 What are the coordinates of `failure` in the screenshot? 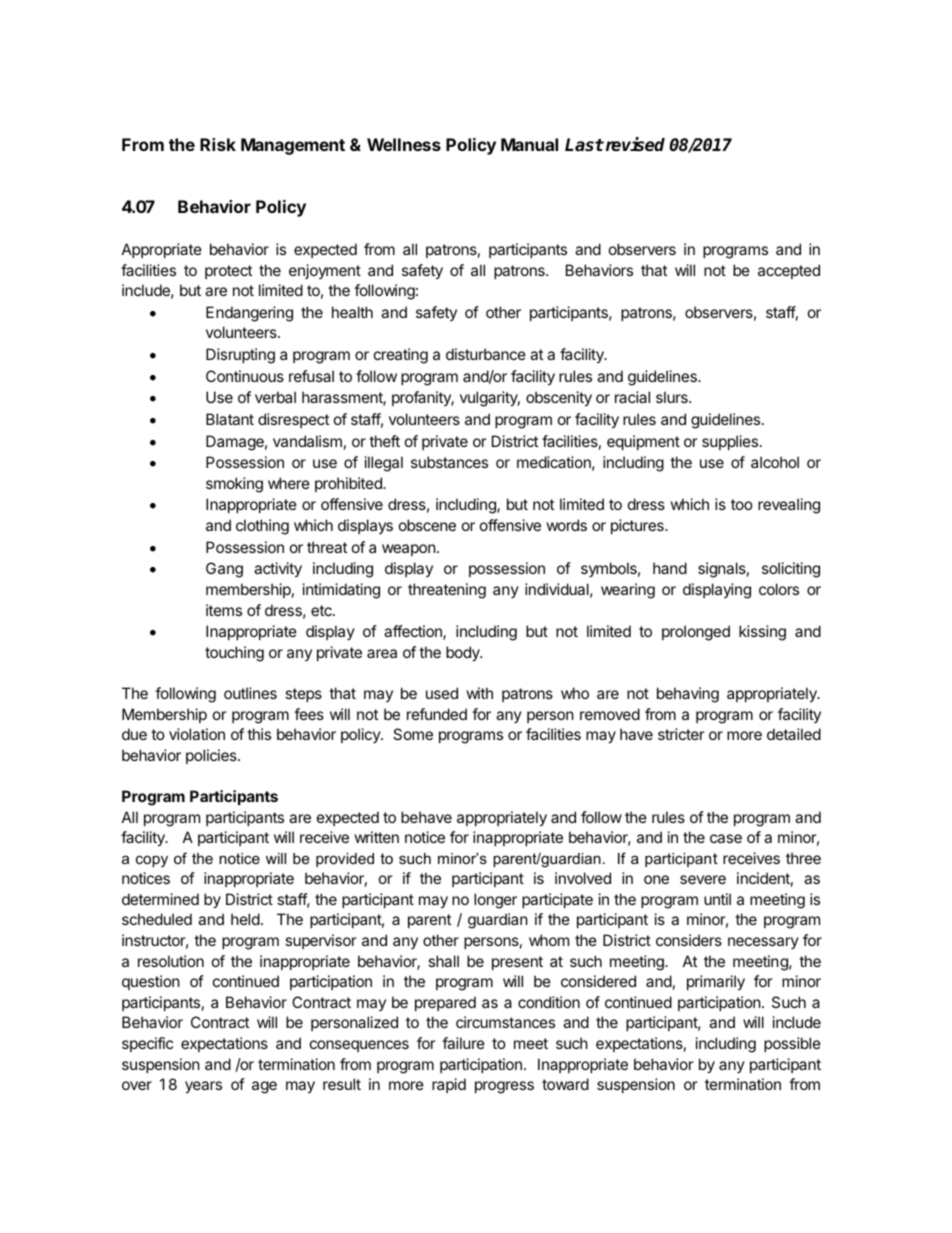 It's located at (463, 1043).
